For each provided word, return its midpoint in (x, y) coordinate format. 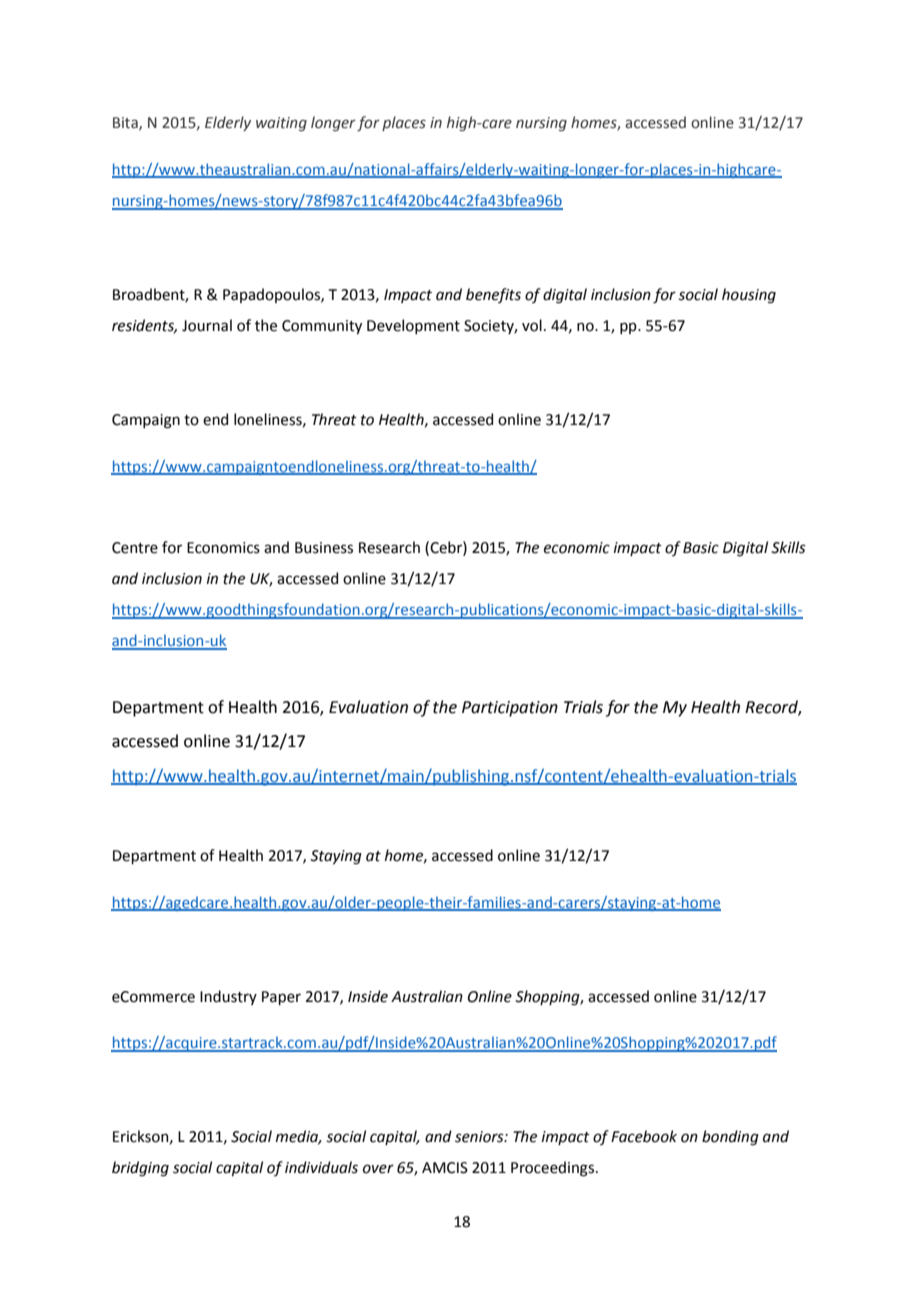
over (378, 1169)
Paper (281, 998)
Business (324, 548)
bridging (140, 1169)
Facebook (644, 1136)
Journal (207, 325)
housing (749, 296)
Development (413, 326)
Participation (510, 709)
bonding (730, 1138)
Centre (135, 548)
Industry (228, 997)
